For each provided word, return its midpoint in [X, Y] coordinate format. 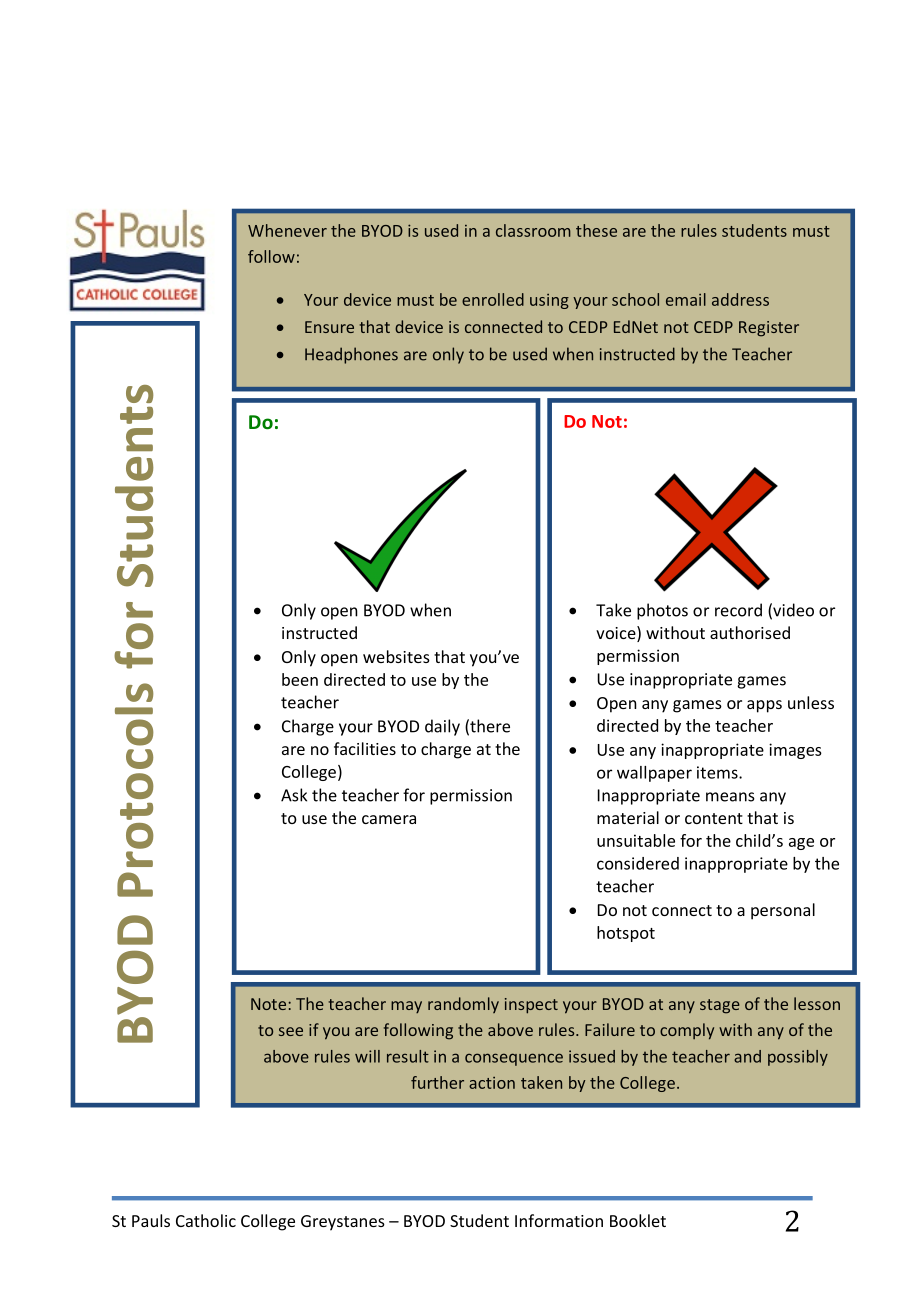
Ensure [329, 327]
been [300, 679]
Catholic [206, 1220]
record [738, 610]
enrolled [493, 299]
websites [396, 656]
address [740, 299]
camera [389, 819]
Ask [294, 795]
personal [783, 911]
